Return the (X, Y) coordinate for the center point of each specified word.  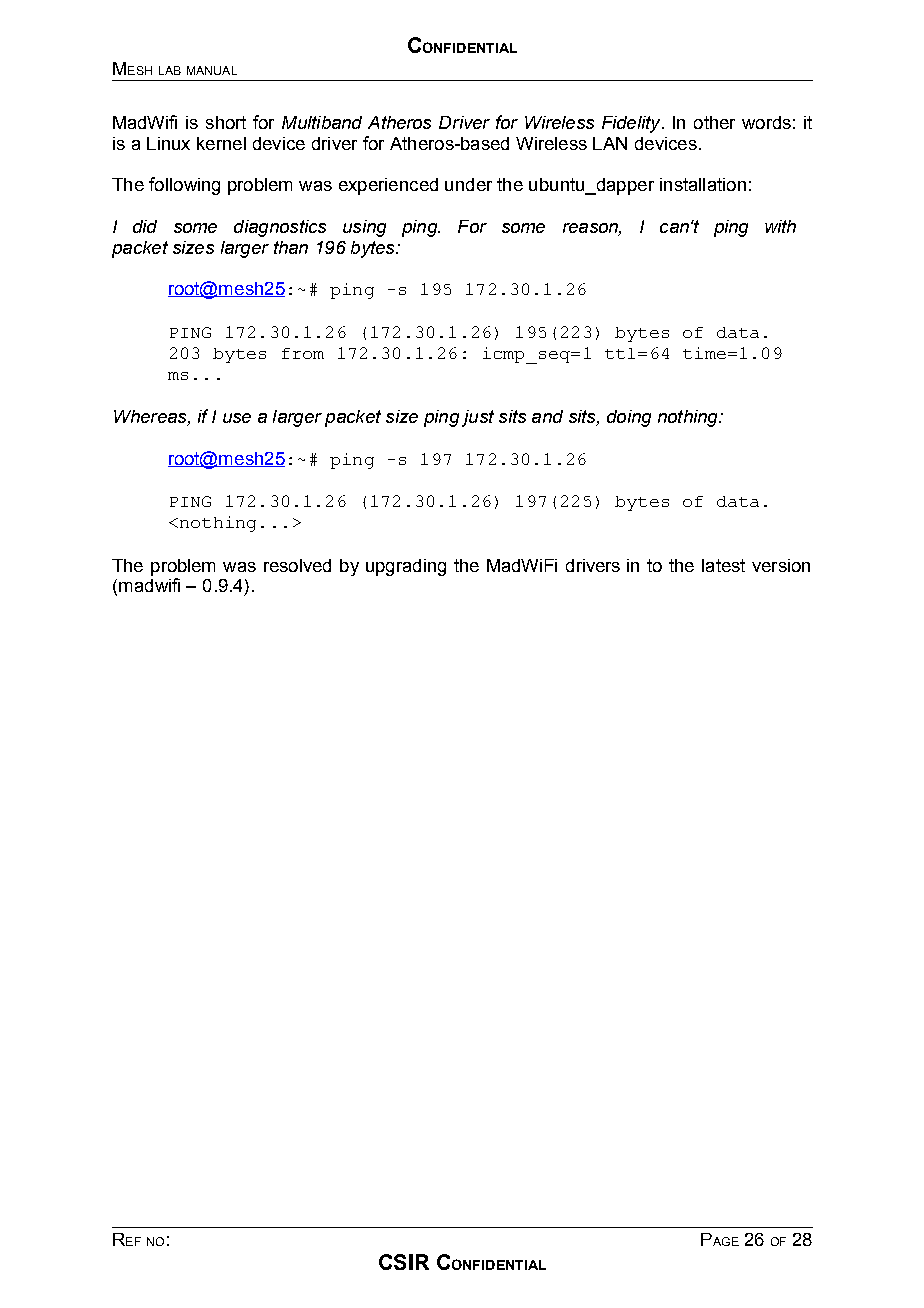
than (291, 247)
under (468, 184)
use (237, 418)
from (303, 353)
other (714, 122)
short (226, 122)
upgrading (406, 567)
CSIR (404, 1262)
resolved (297, 565)
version (781, 565)
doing (629, 418)
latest (723, 565)
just (478, 418)
